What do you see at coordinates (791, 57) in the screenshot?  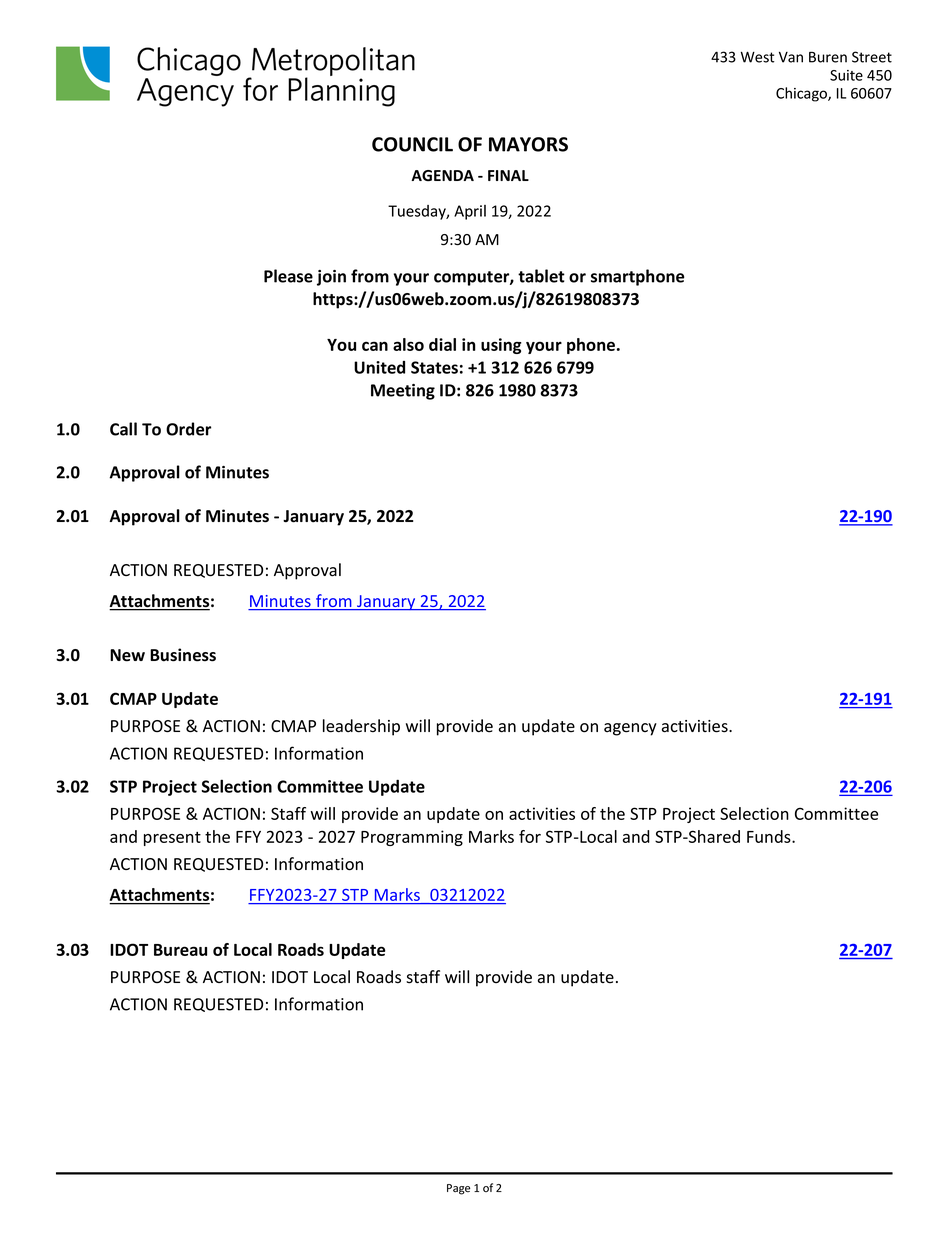 I see `Van` at bounding box center [791, 57].
